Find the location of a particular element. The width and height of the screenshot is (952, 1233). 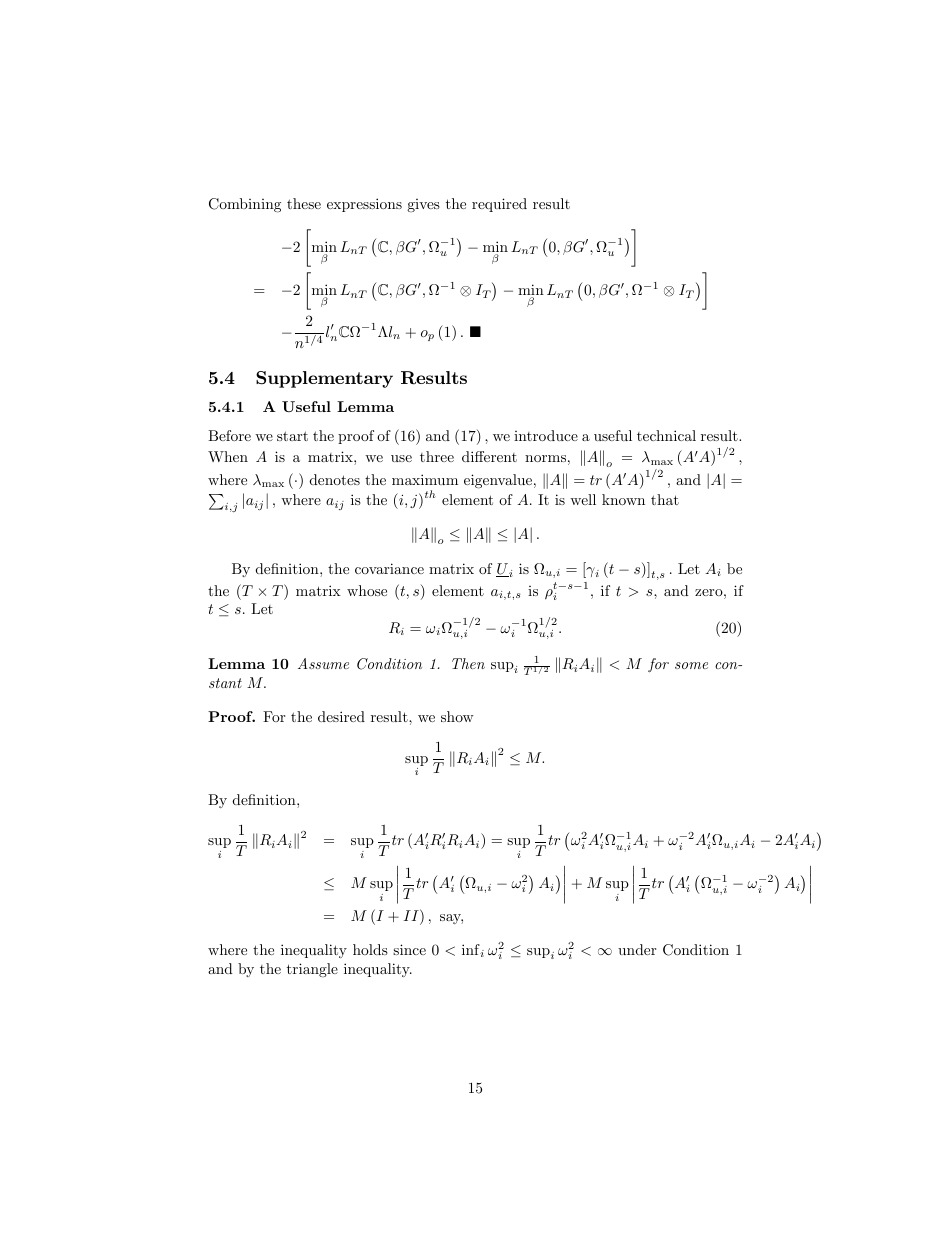

gives is located at coordinates (423, 205).
